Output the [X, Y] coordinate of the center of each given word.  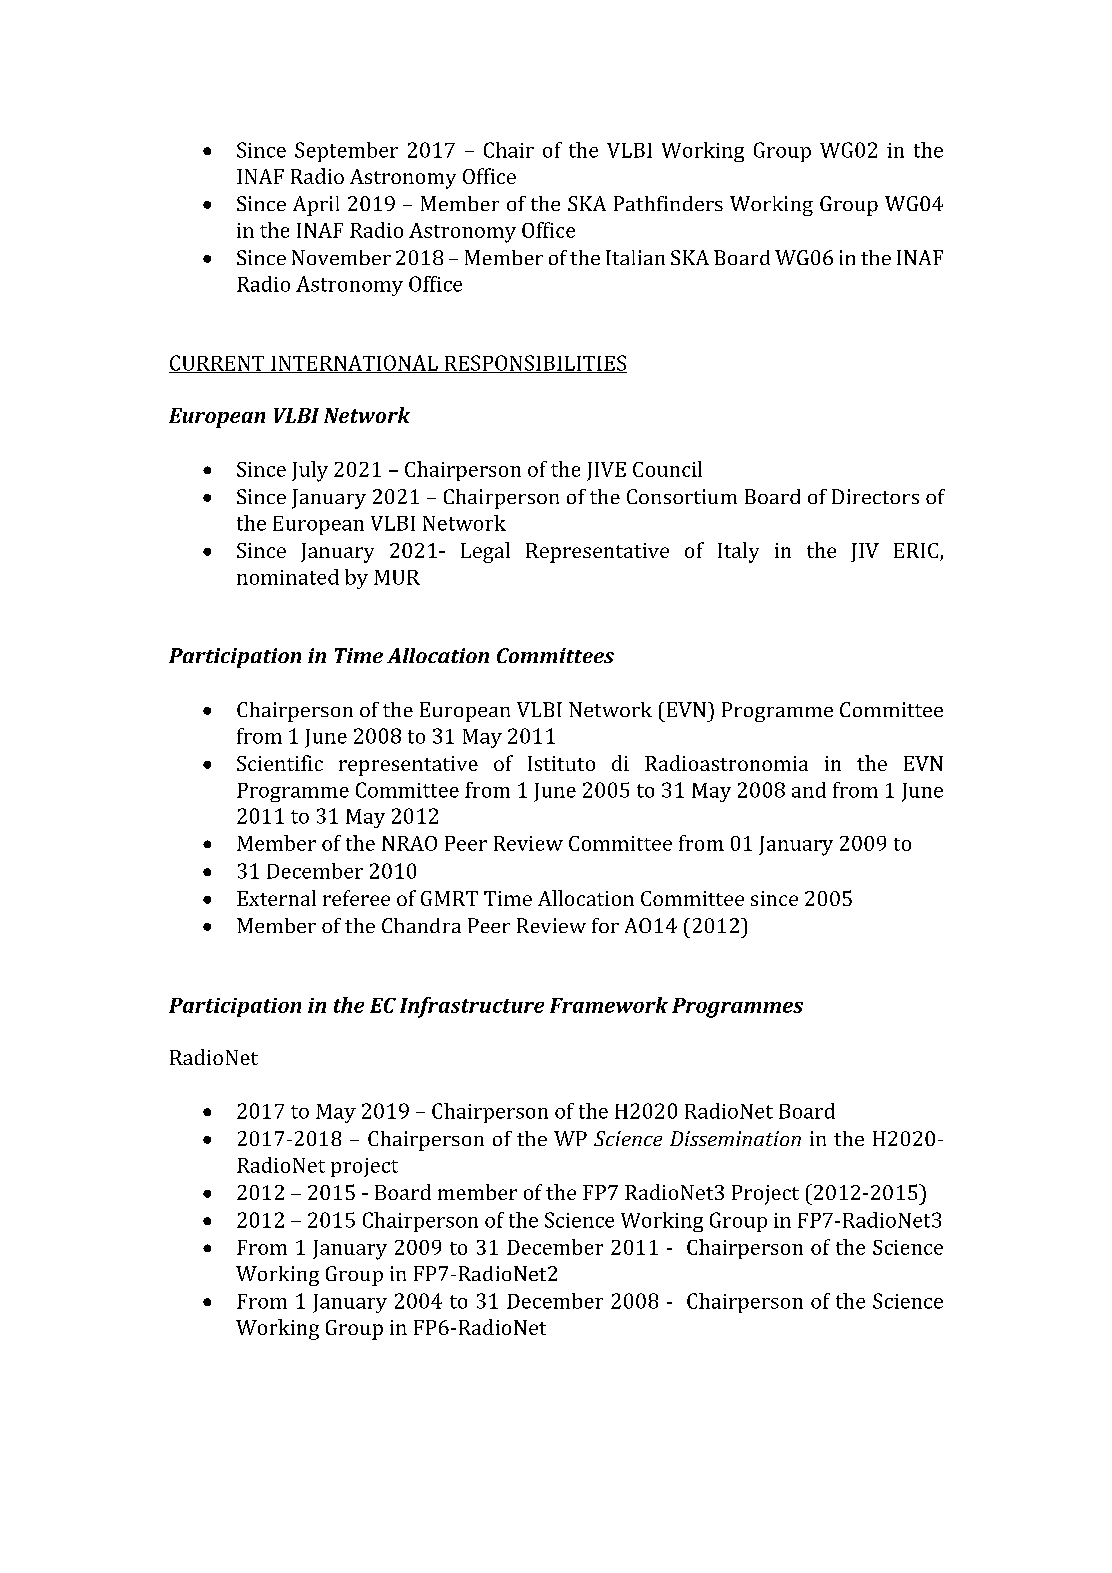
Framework [609, 1005]
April [316, 206]
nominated [288, 577]
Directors [875, 496]
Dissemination [735, 1138]
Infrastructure [472, 1007]
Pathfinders [668, 203]
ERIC [917, 552]
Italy [738, 552]
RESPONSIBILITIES [534, 364]
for [605, 925]
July [310, 471]
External [276, 898]
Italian [635, 257]
